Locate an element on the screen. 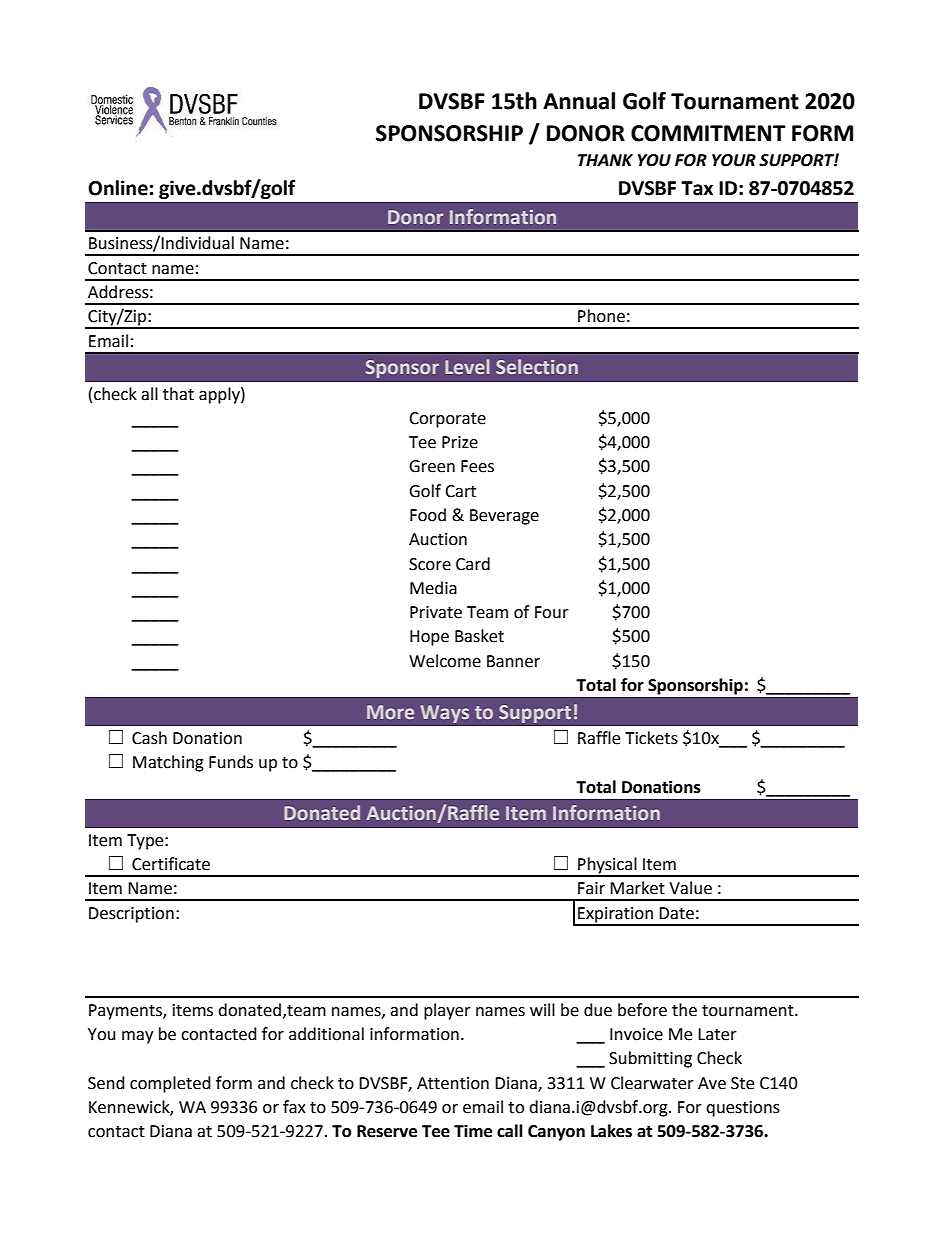 The height and width of the screenshot is (1233, 952). Certificate is located at coordinates (171, 864).
